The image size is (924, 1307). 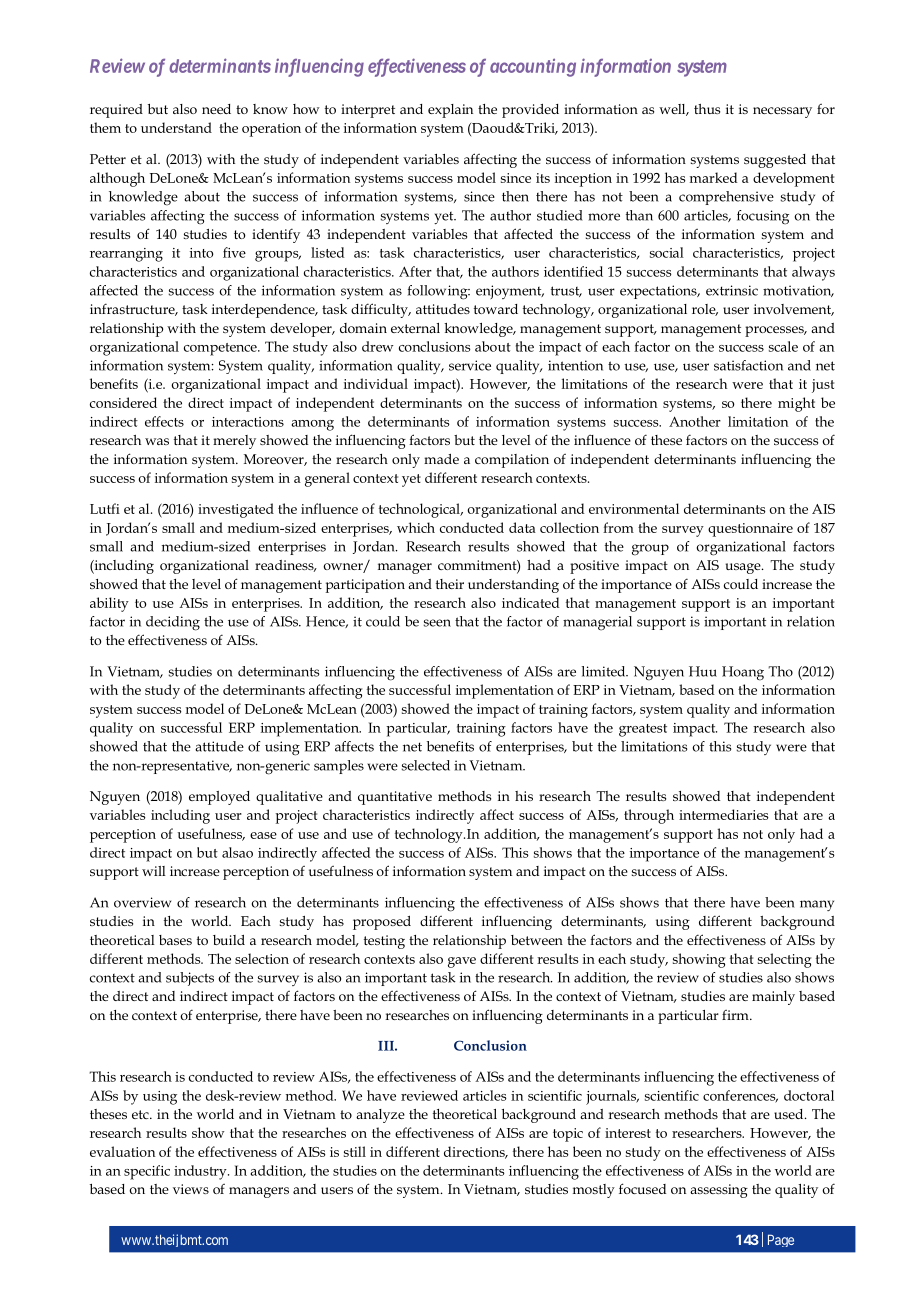 I want to click on views, so click(x=191, y=1189).
